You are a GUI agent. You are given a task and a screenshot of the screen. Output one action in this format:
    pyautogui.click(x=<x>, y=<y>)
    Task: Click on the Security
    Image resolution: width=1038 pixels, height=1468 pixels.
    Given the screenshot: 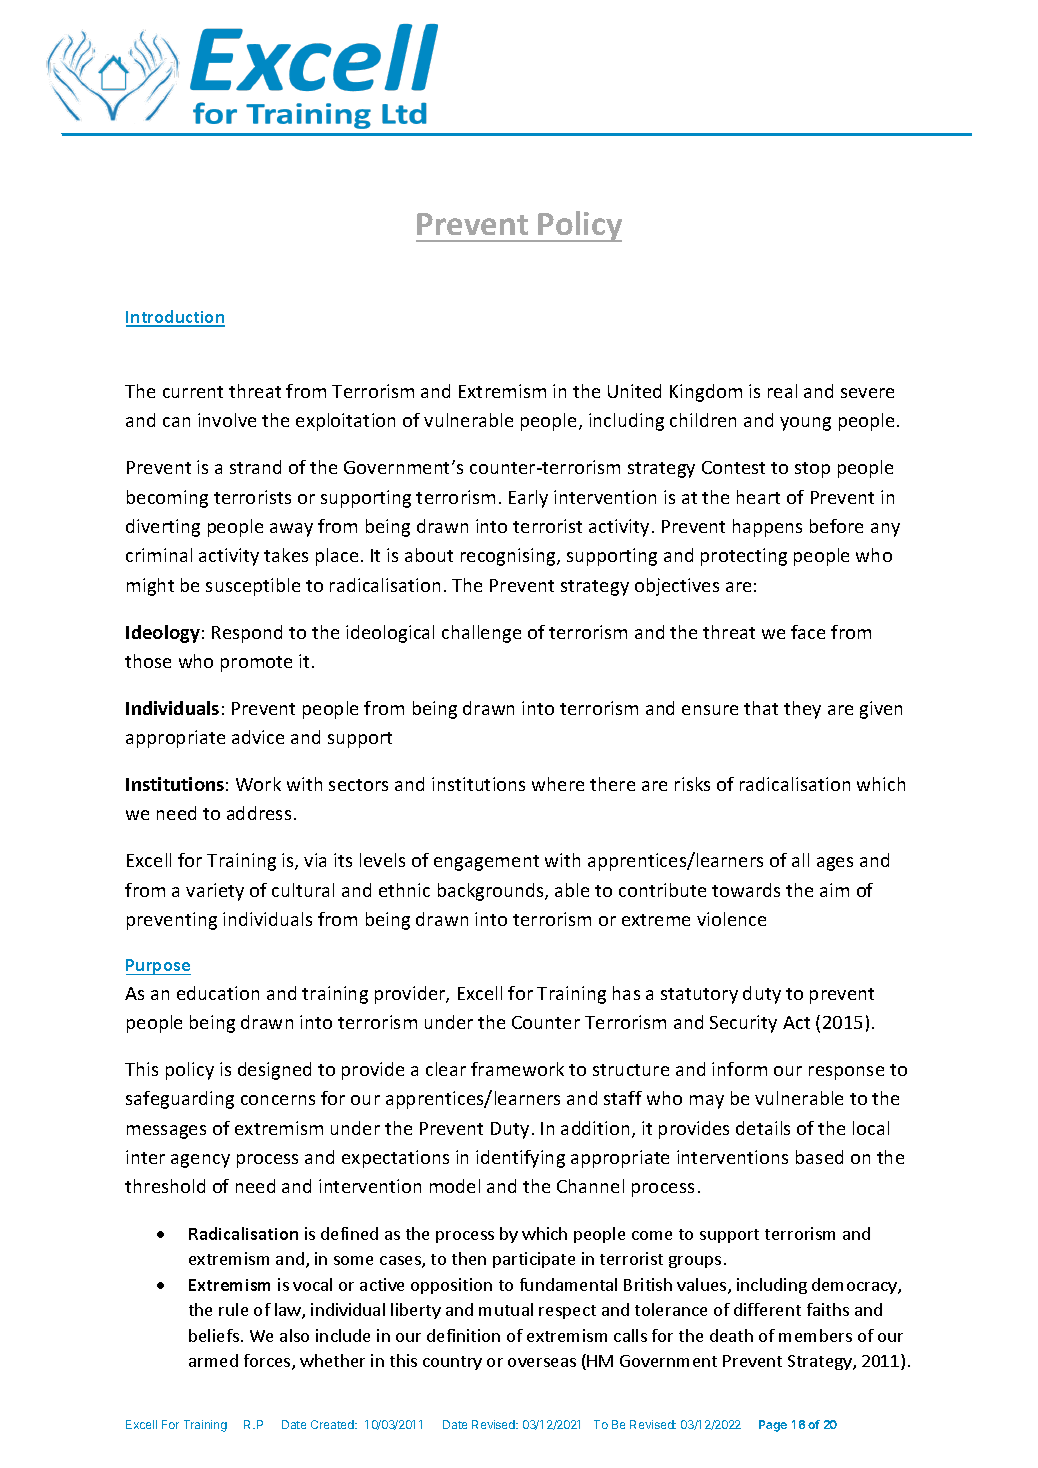 What is the action you would take?
    pyautogui.click(x=743, y=1024)
